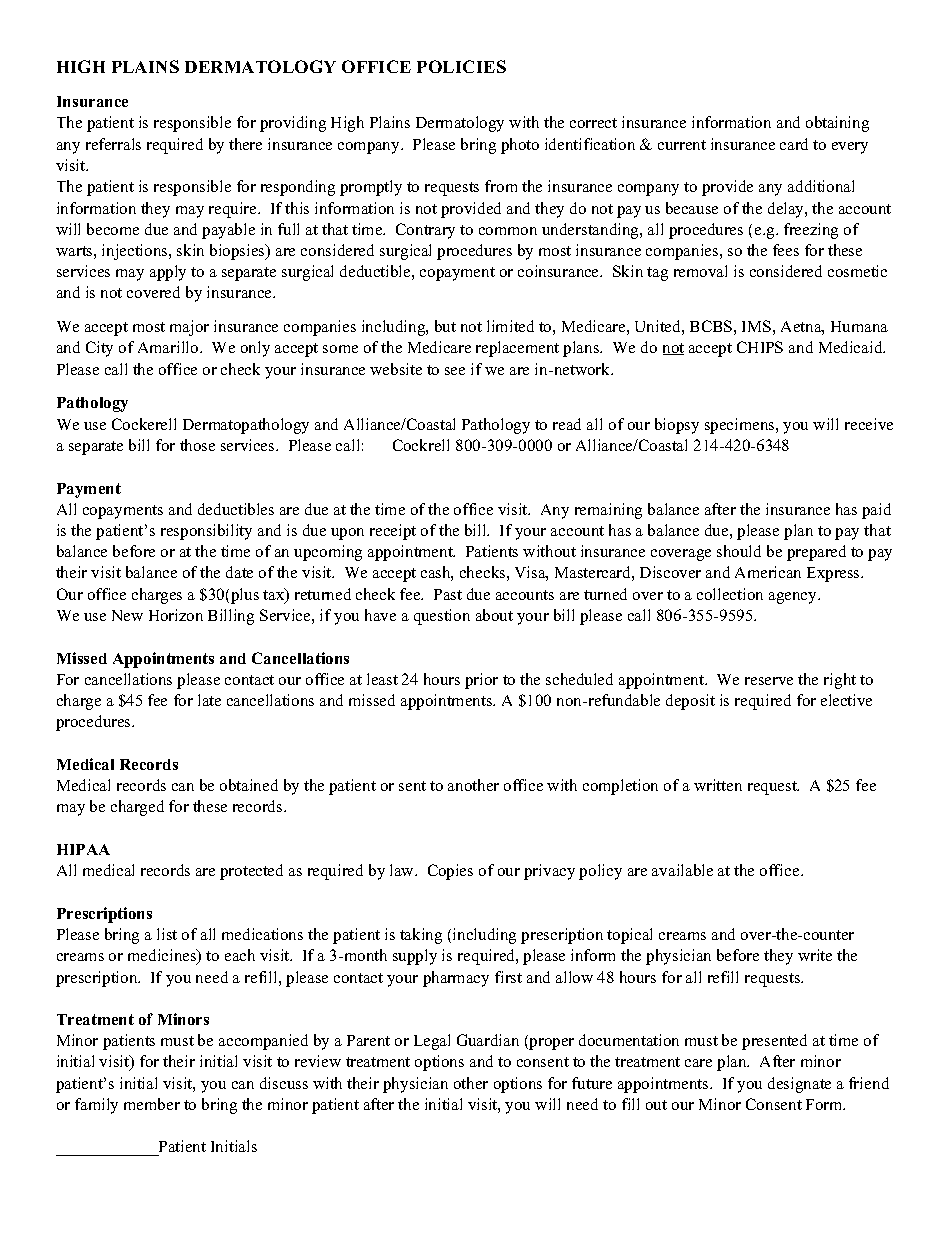 The width and height of the screenshot is (952, 1233). Describe the element at coordinates (461, 66) in the screenshot. I see `POLICIES` at that location.
